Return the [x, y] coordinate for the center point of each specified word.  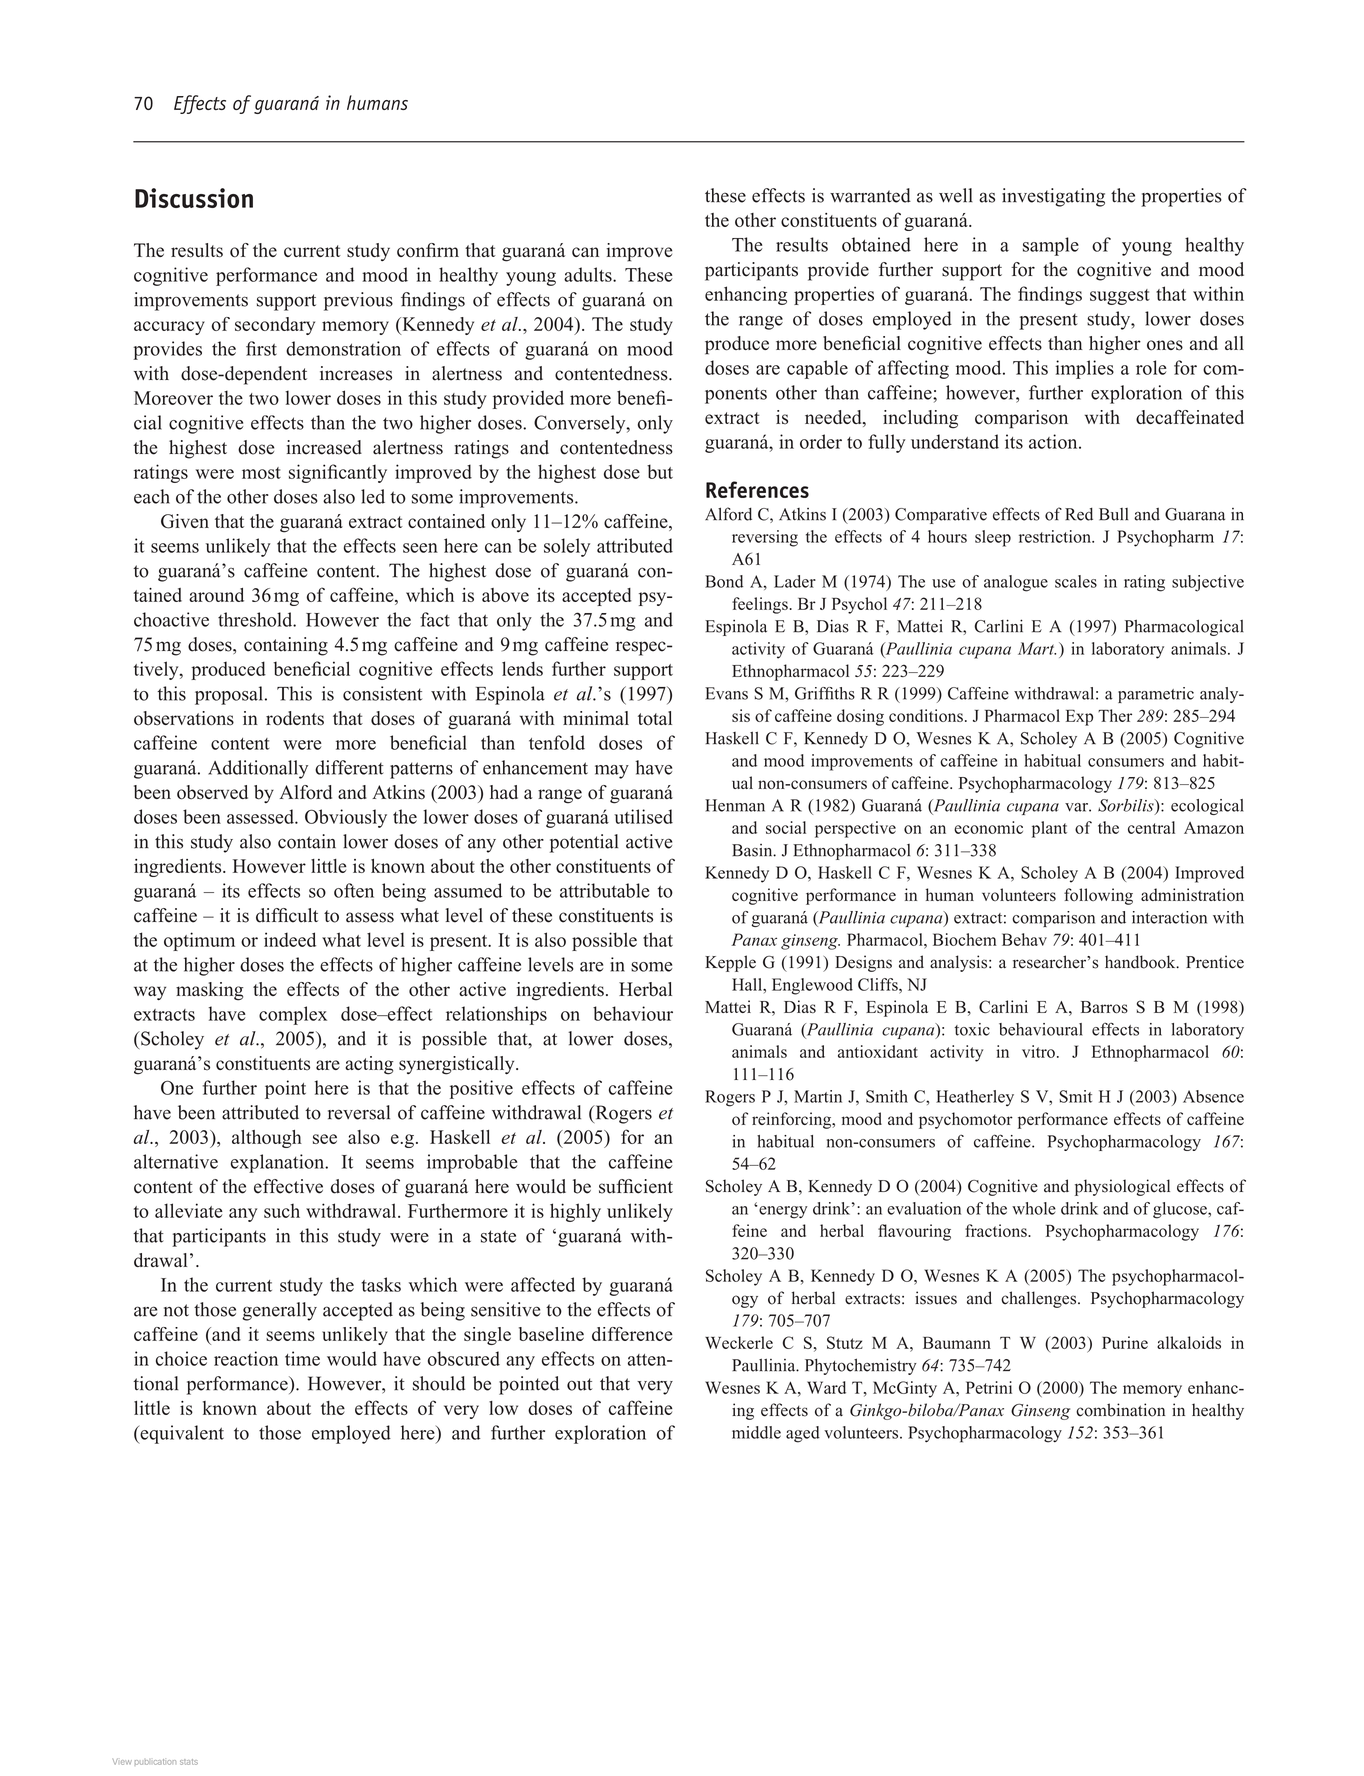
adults [589, 274]
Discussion [194, 198]
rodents [295, 718]
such [282, 1211]
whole [1034, 1208]
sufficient [636, 1186]
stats [189, 1762]
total [655, 718]
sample [1051, 246]
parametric [1156, 695]
